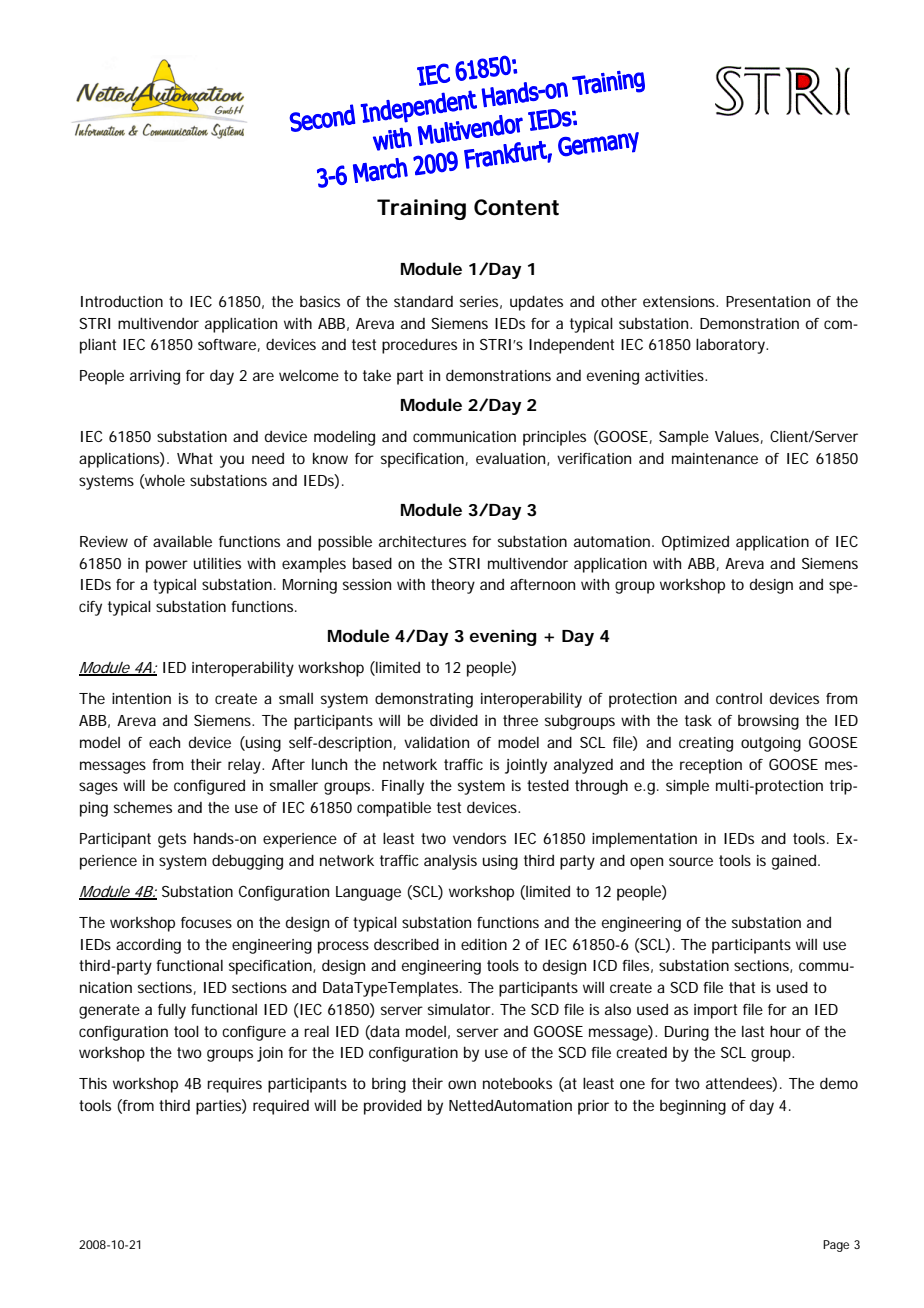  I want to click on evaluation, so click(512, 459).
